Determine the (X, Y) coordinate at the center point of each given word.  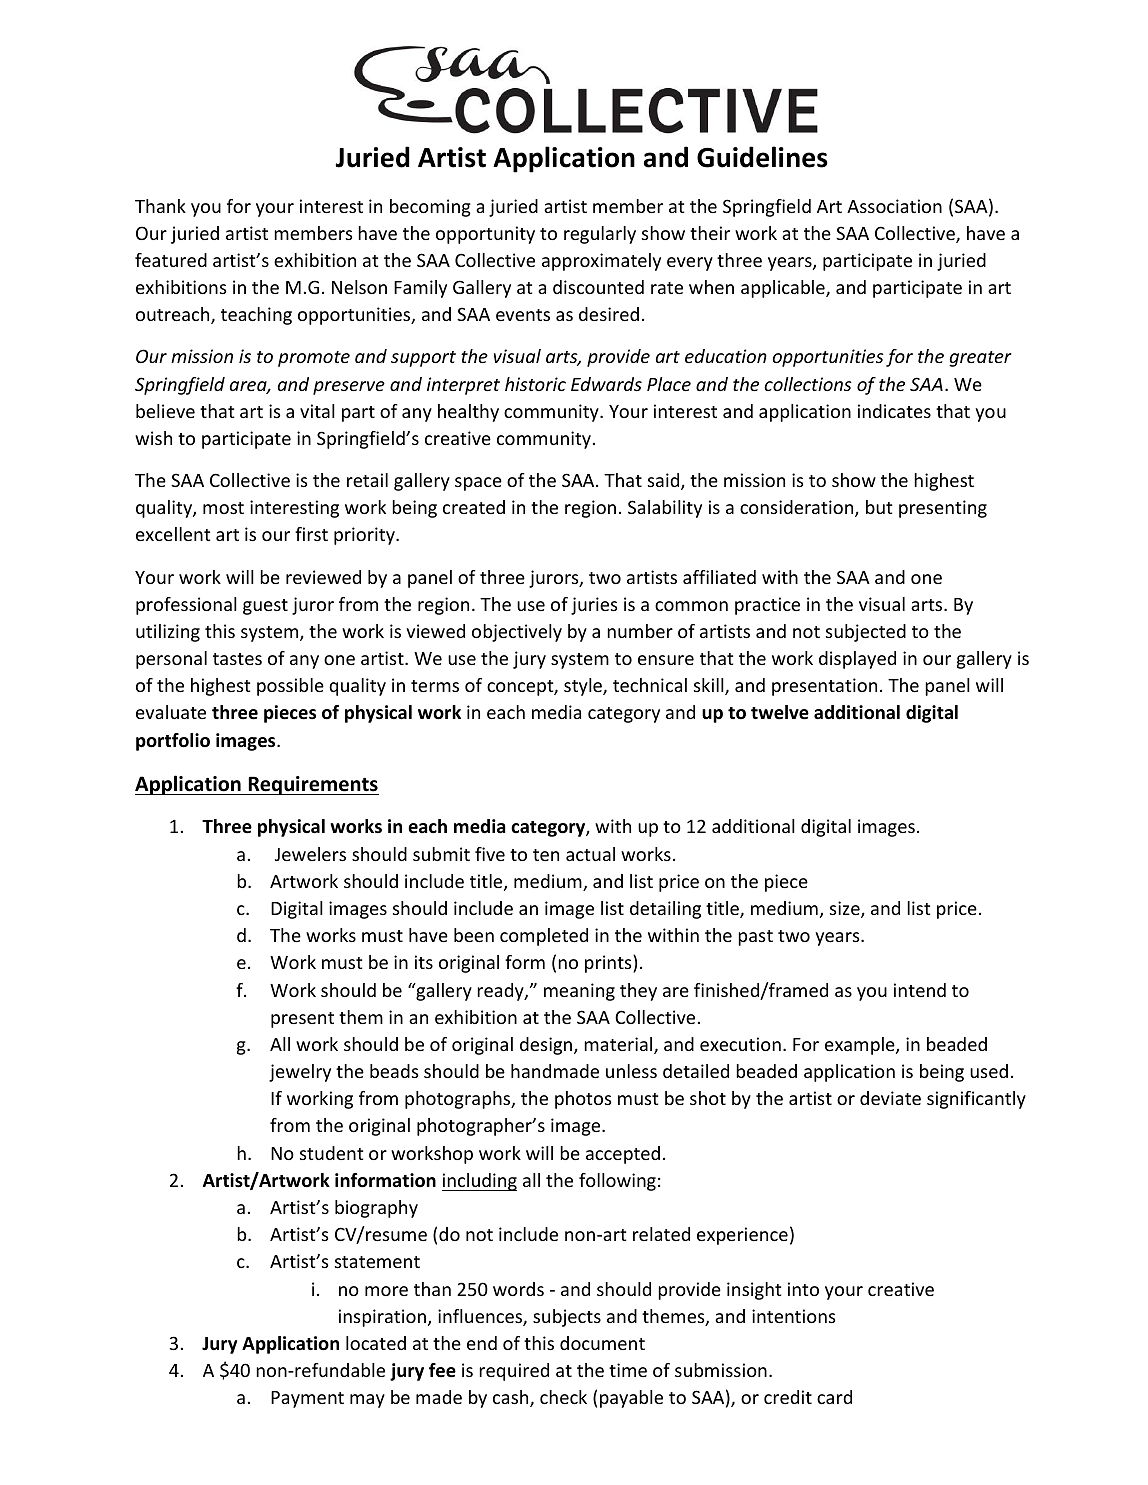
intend (920, 990)
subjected (866, 633)
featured (171, 260)
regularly (600, 235)
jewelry (300, 1073)
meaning (579, 992)
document (602, 1343)
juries (594, 606)
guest (265, 607)
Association (894, 206)
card (834, 1397)
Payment (307, 1399)
